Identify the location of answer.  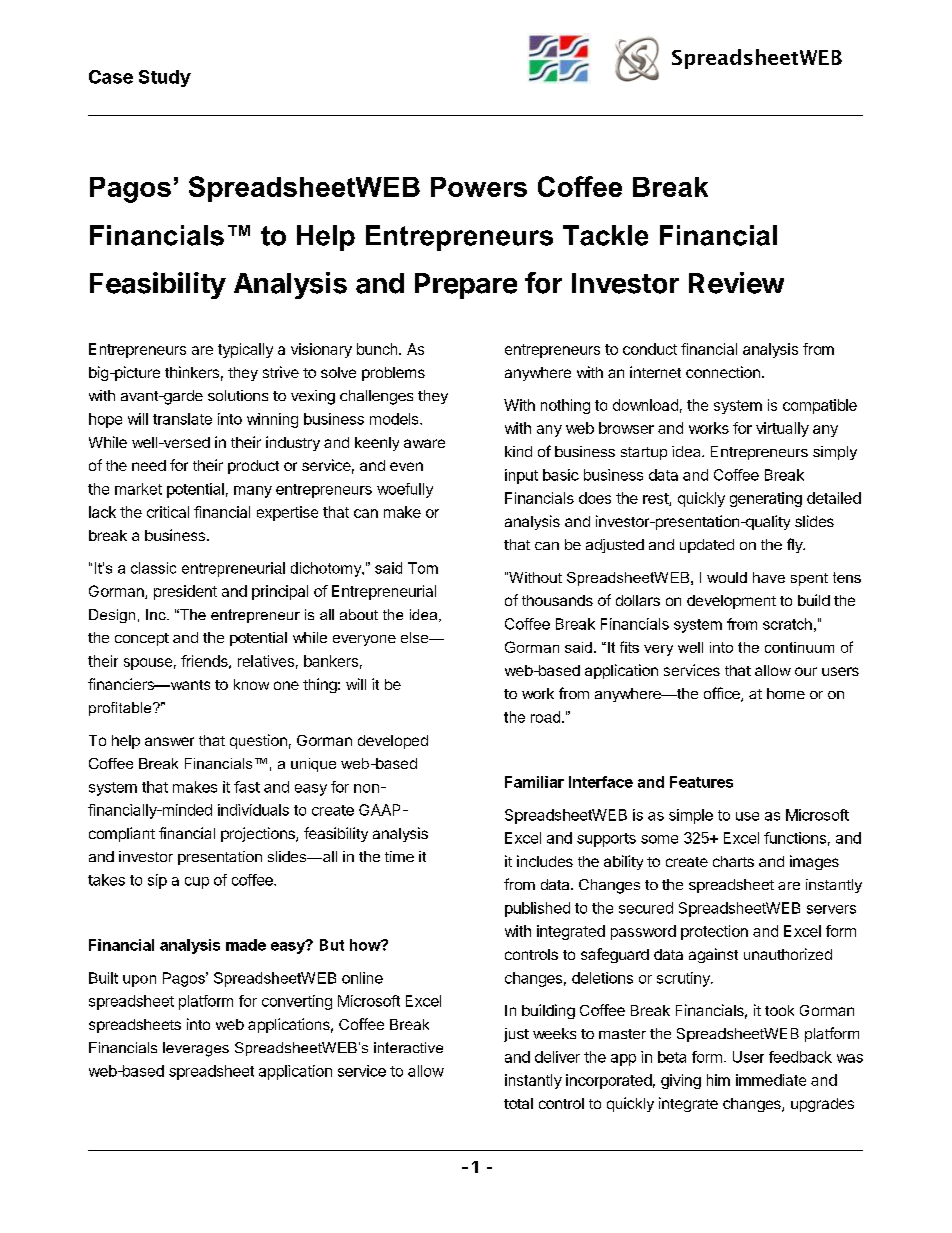
(169, 741).
